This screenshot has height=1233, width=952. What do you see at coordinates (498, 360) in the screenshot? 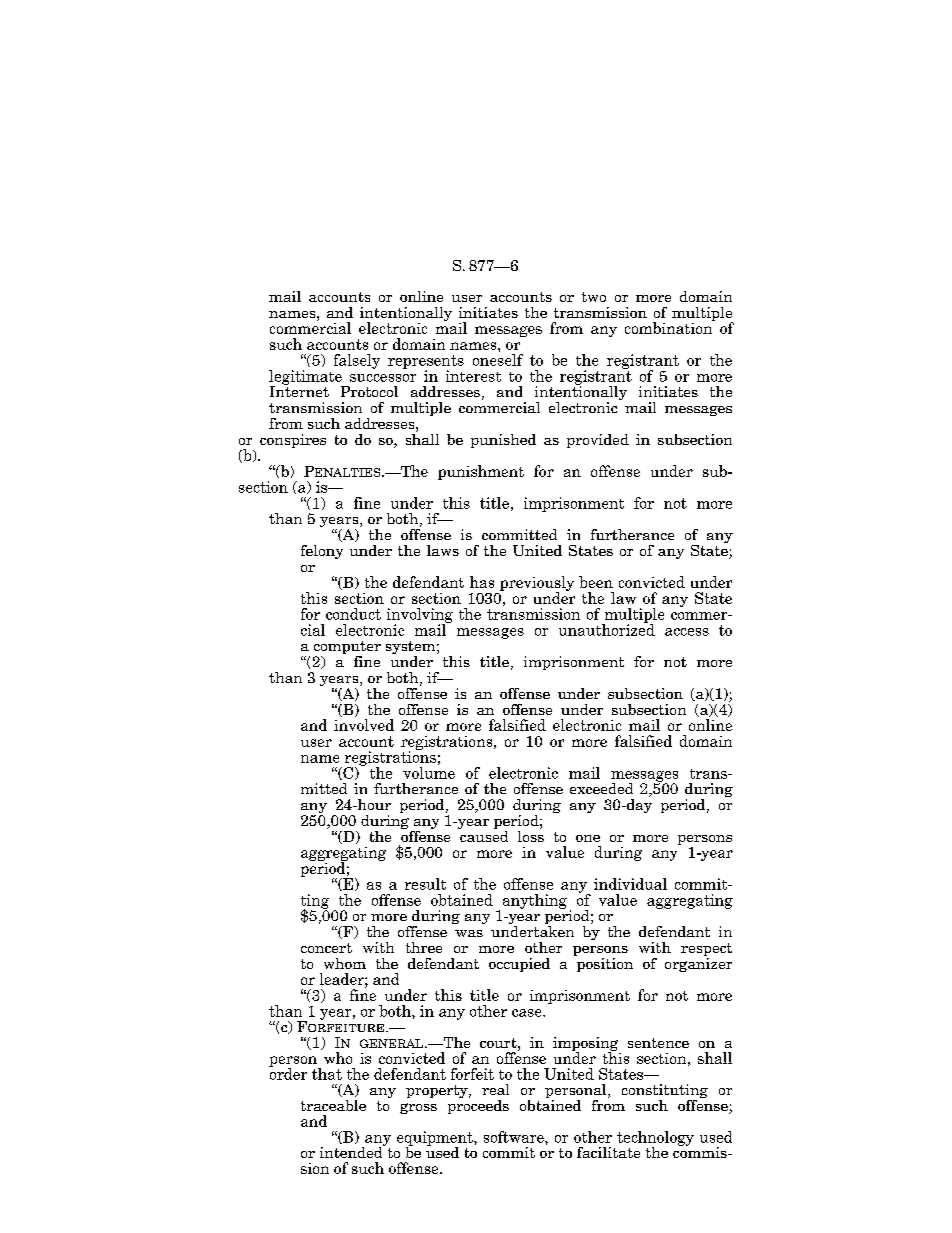
I see `oneself` at bounding box center [498, 360].
